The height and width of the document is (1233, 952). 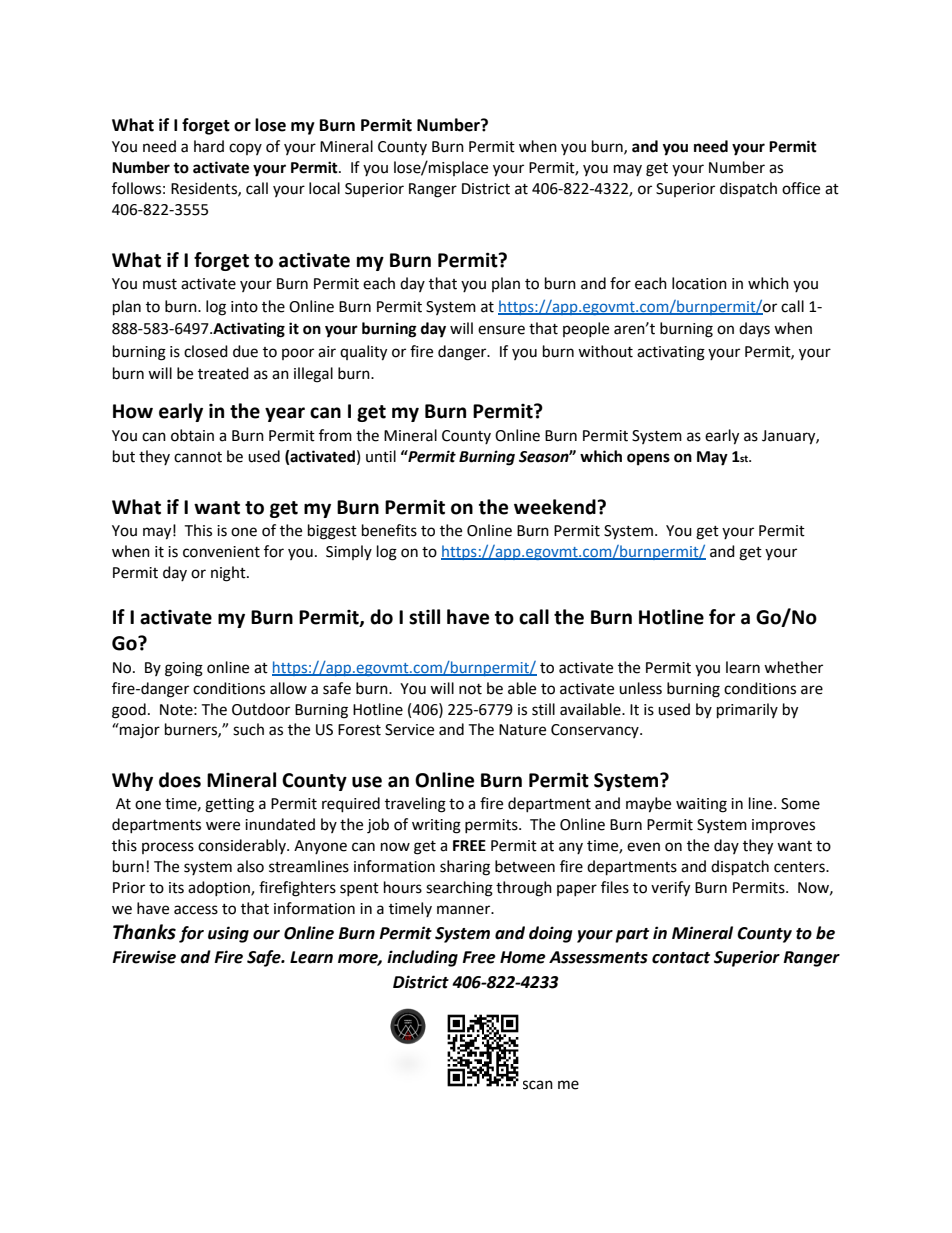 What do you see at coordinates (324, 188) in the document?
I see `local` at bounding box center [324, 188].
